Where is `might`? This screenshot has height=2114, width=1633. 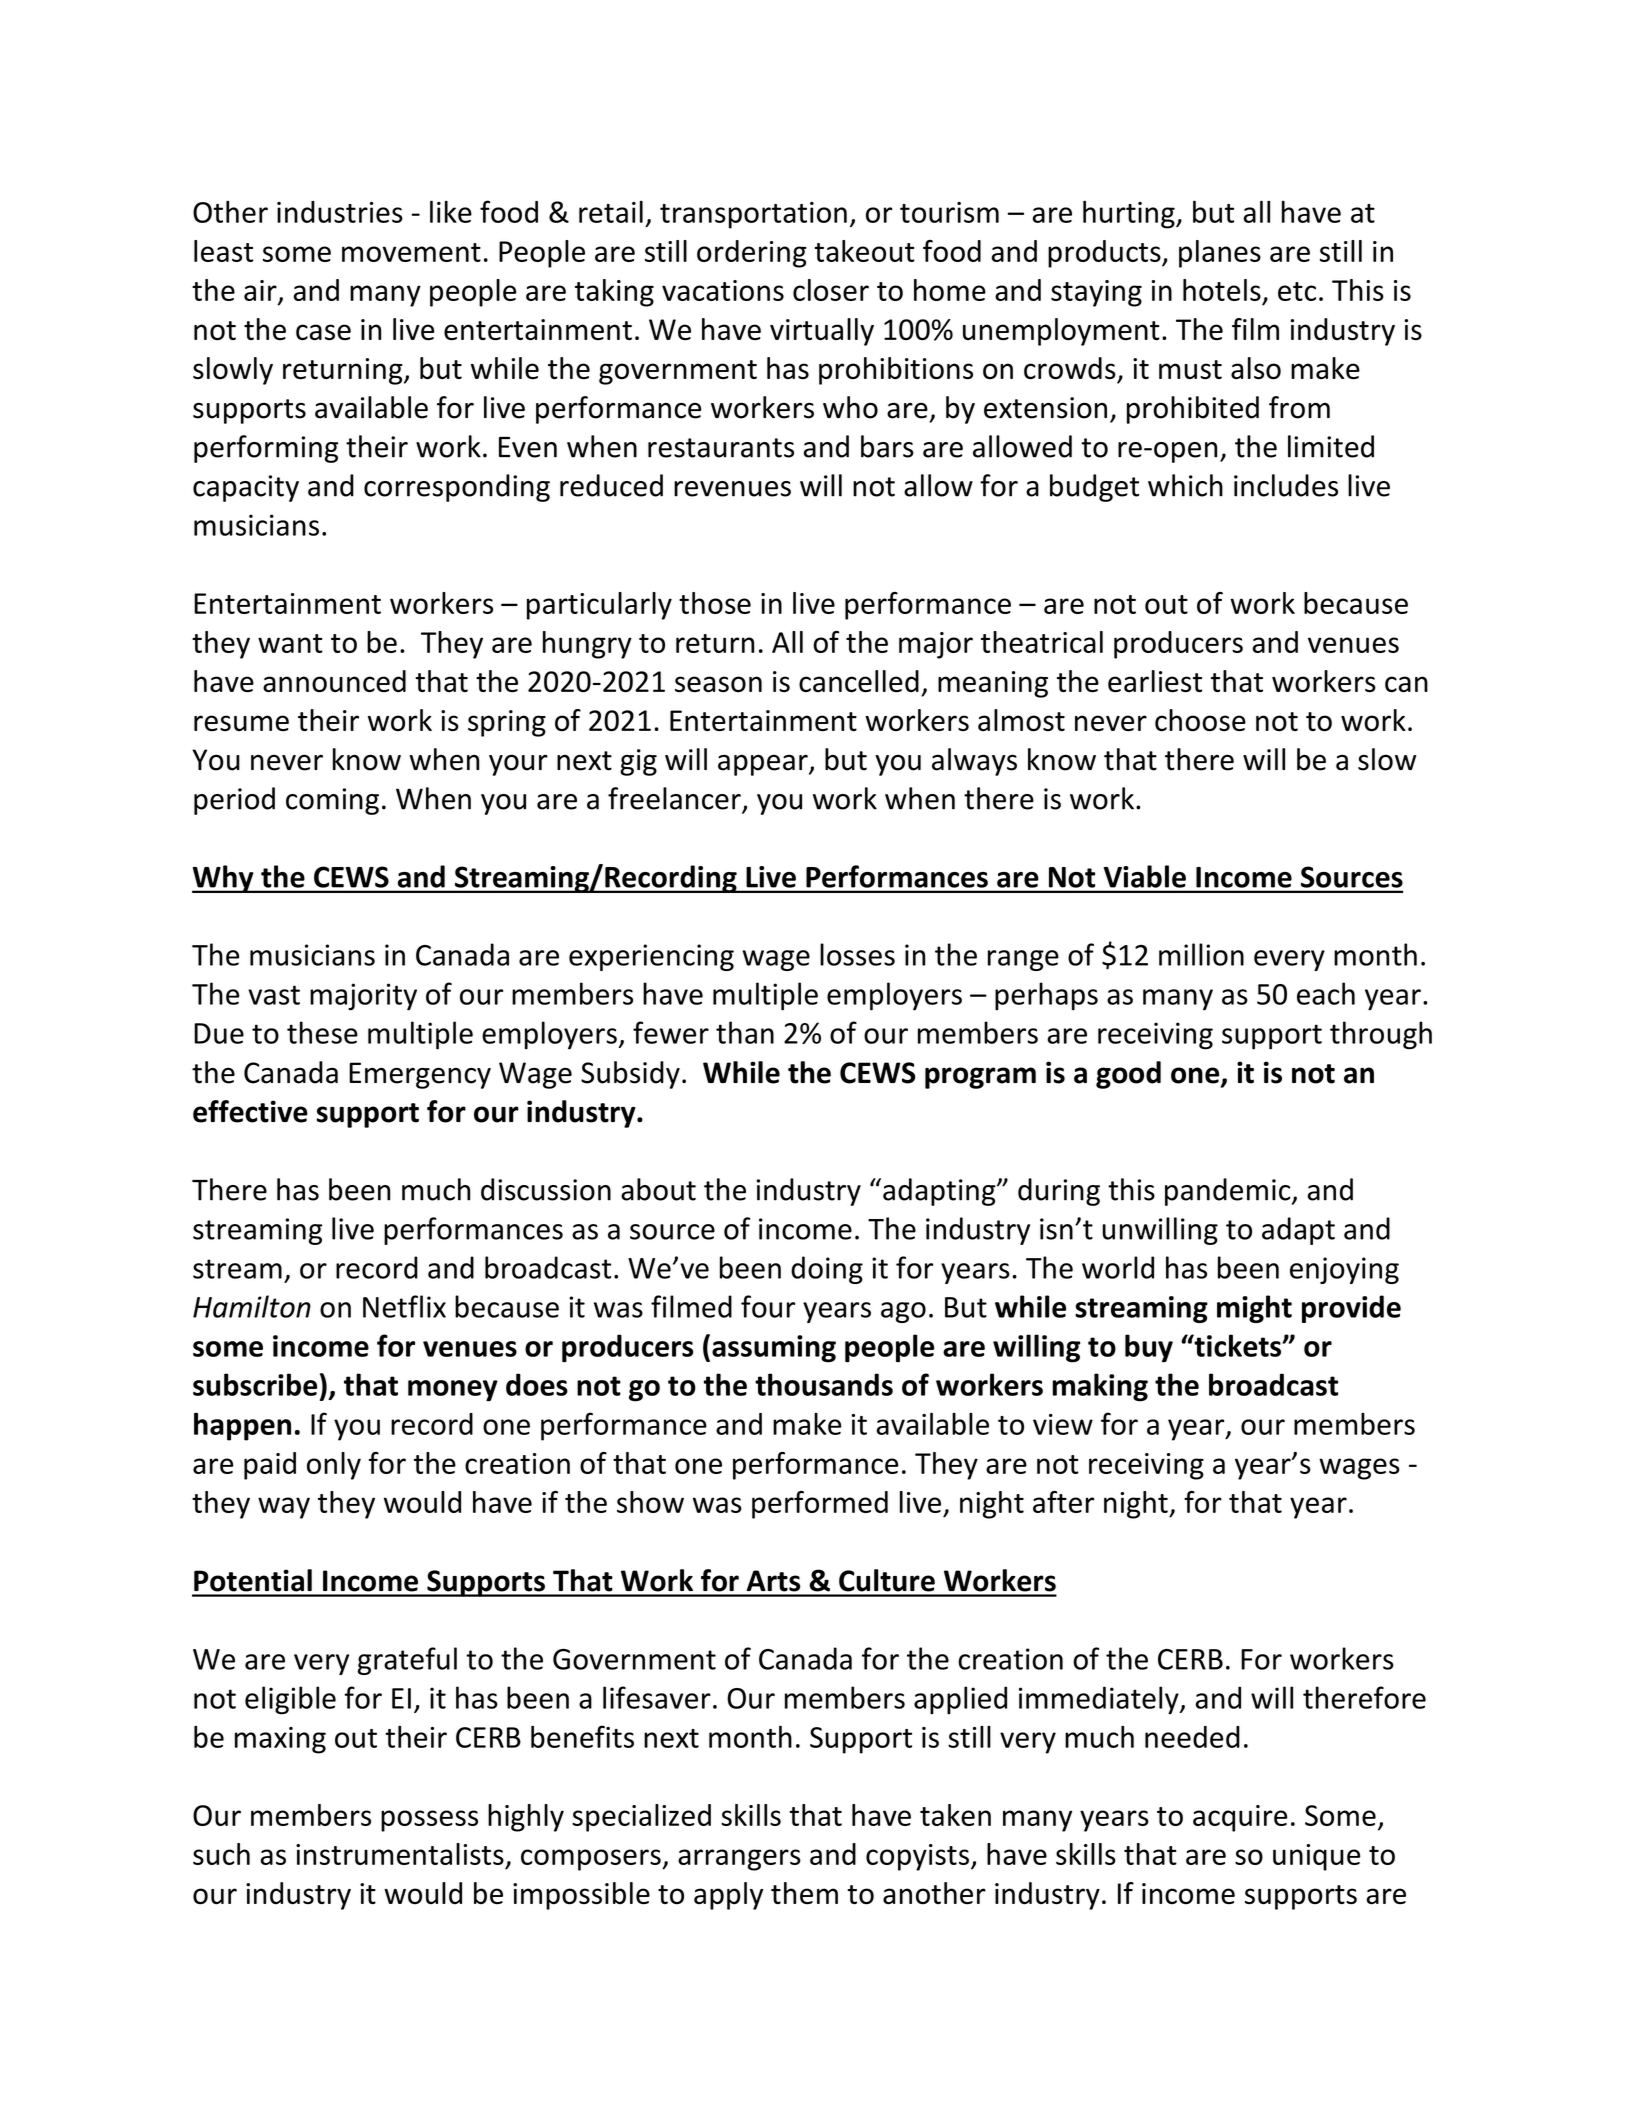
might is located at coordinates (1254, 1309).
